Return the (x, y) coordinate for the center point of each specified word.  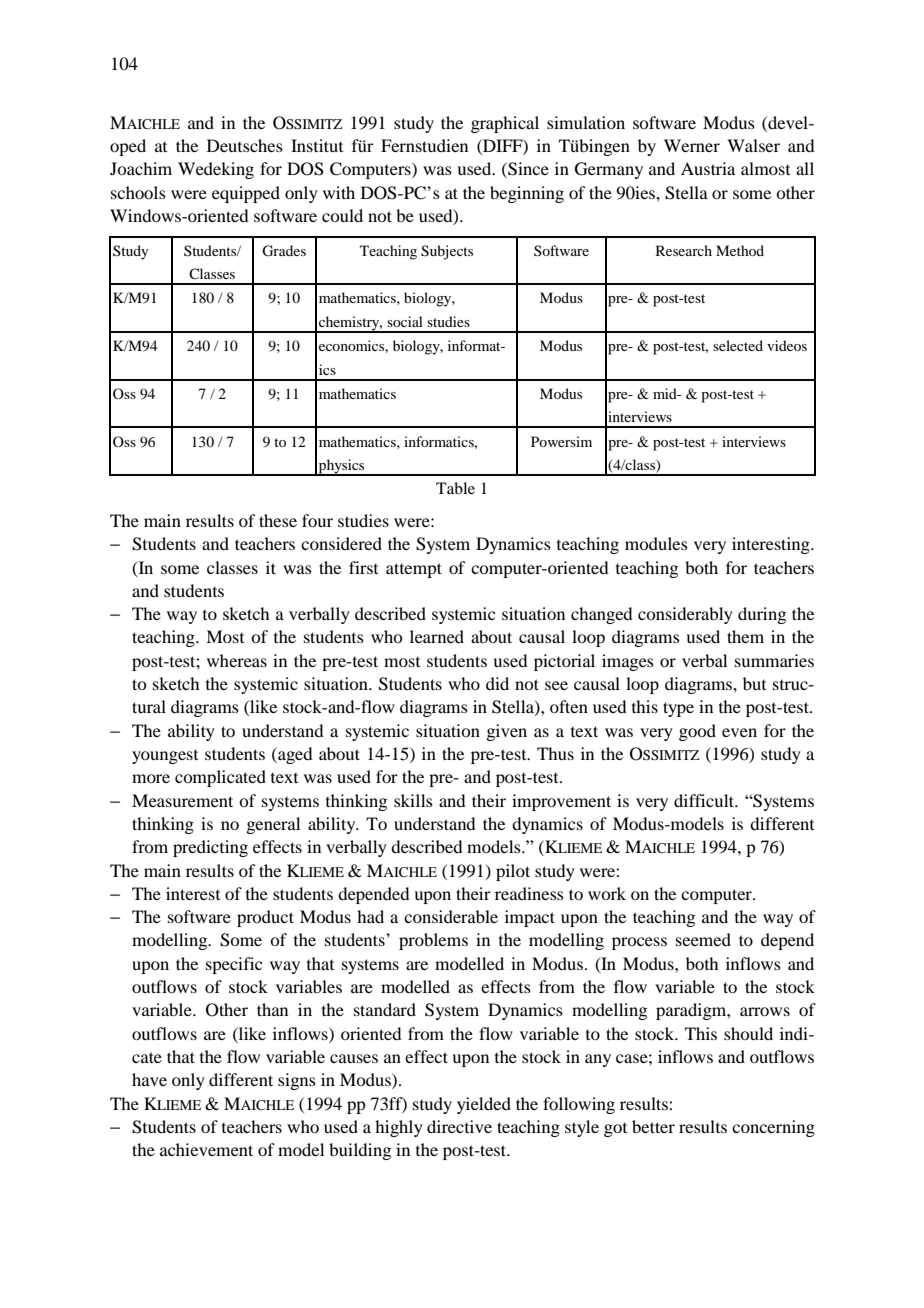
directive (459, 1126)
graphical (505, 124)
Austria (708, 168)
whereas (237, 660)
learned (437, 636)
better (653, 1126)
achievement (206, 1149)
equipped (246, 194)
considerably (685, 615)
